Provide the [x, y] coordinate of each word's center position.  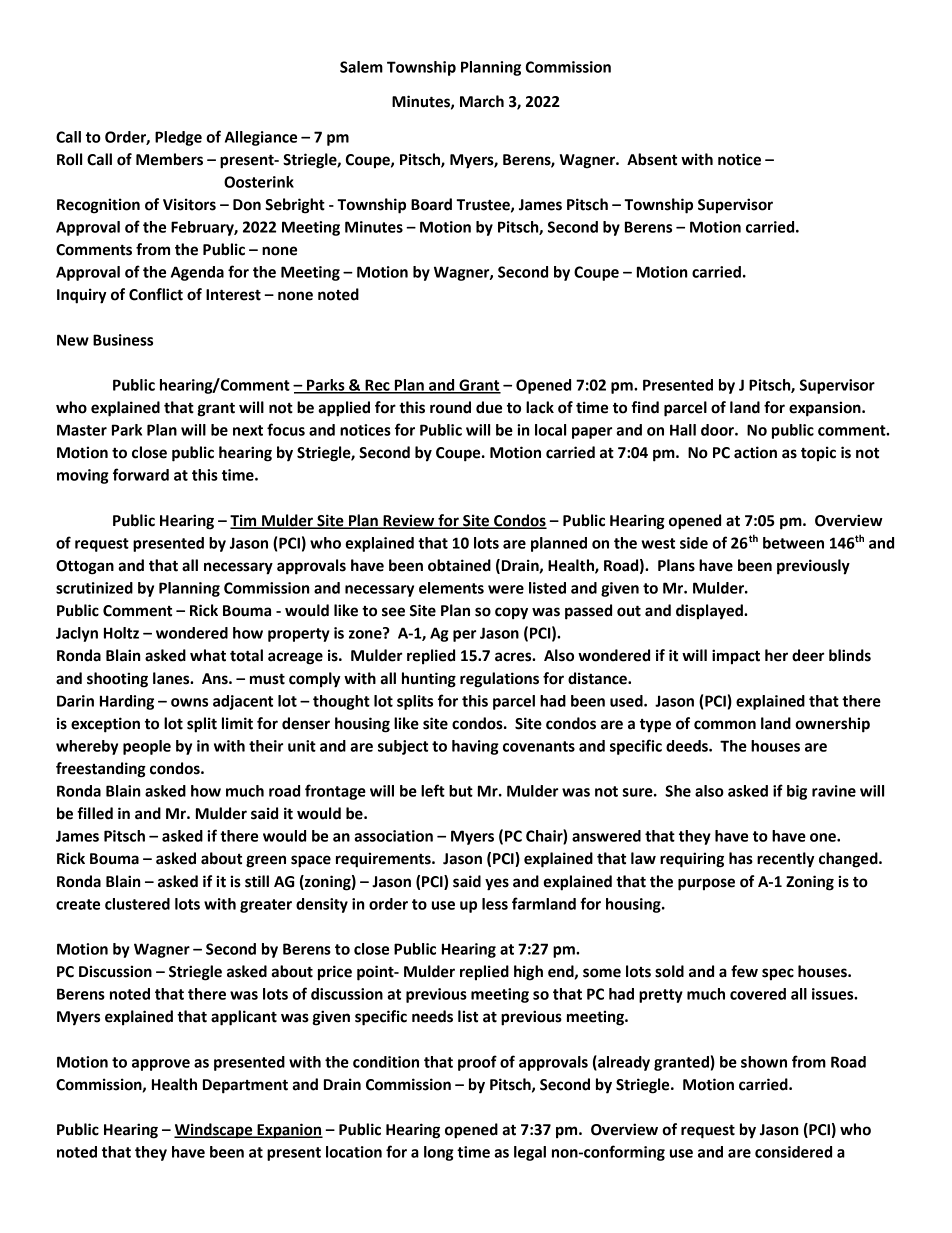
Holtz [121, 633]
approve [161, 1065]
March [482, 101]
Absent [652, 159]
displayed [710, 612]
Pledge [178, 138]
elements [451, 588]
